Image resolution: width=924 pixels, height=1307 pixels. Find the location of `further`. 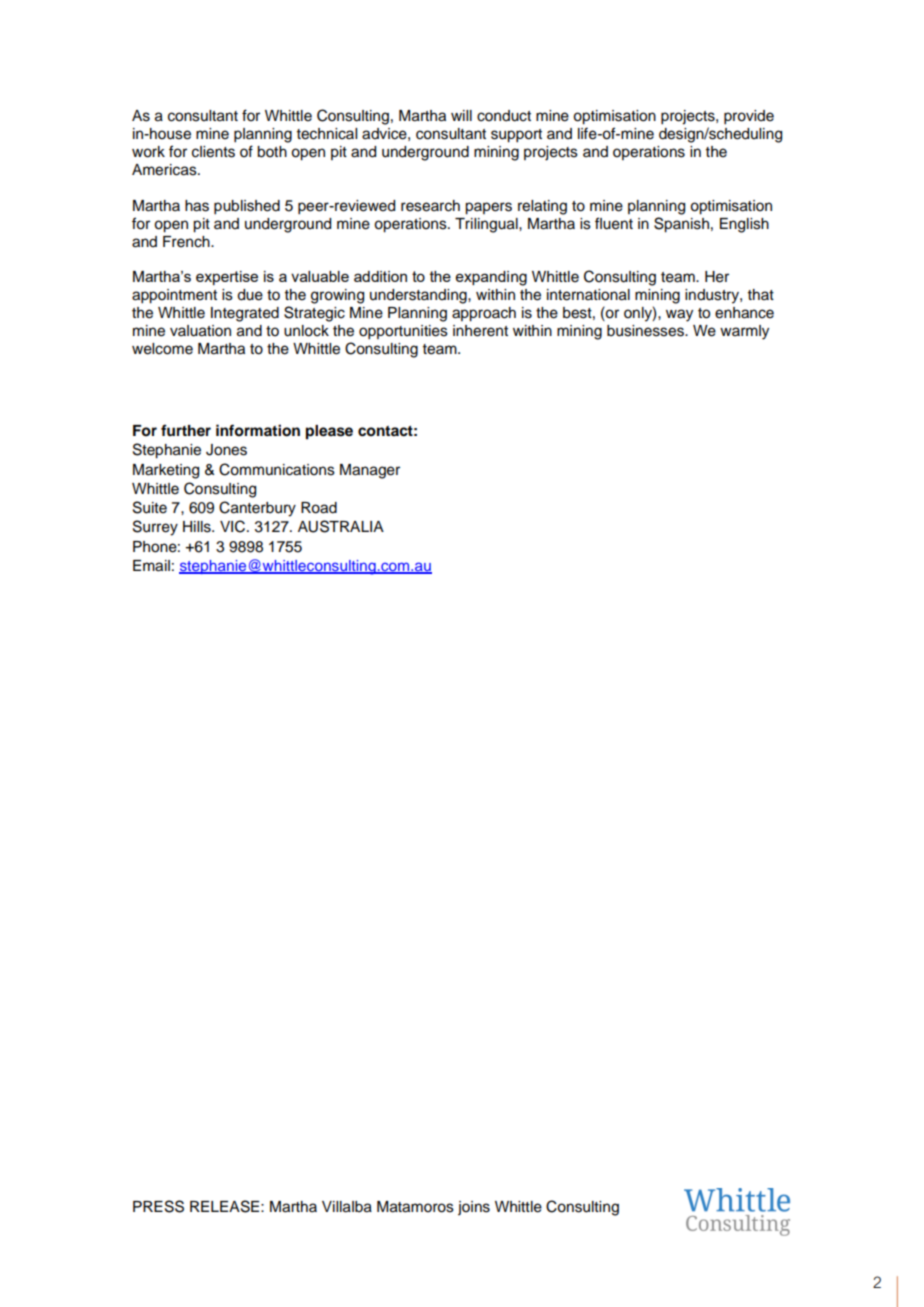

further is located at coordinates (186, 430).
